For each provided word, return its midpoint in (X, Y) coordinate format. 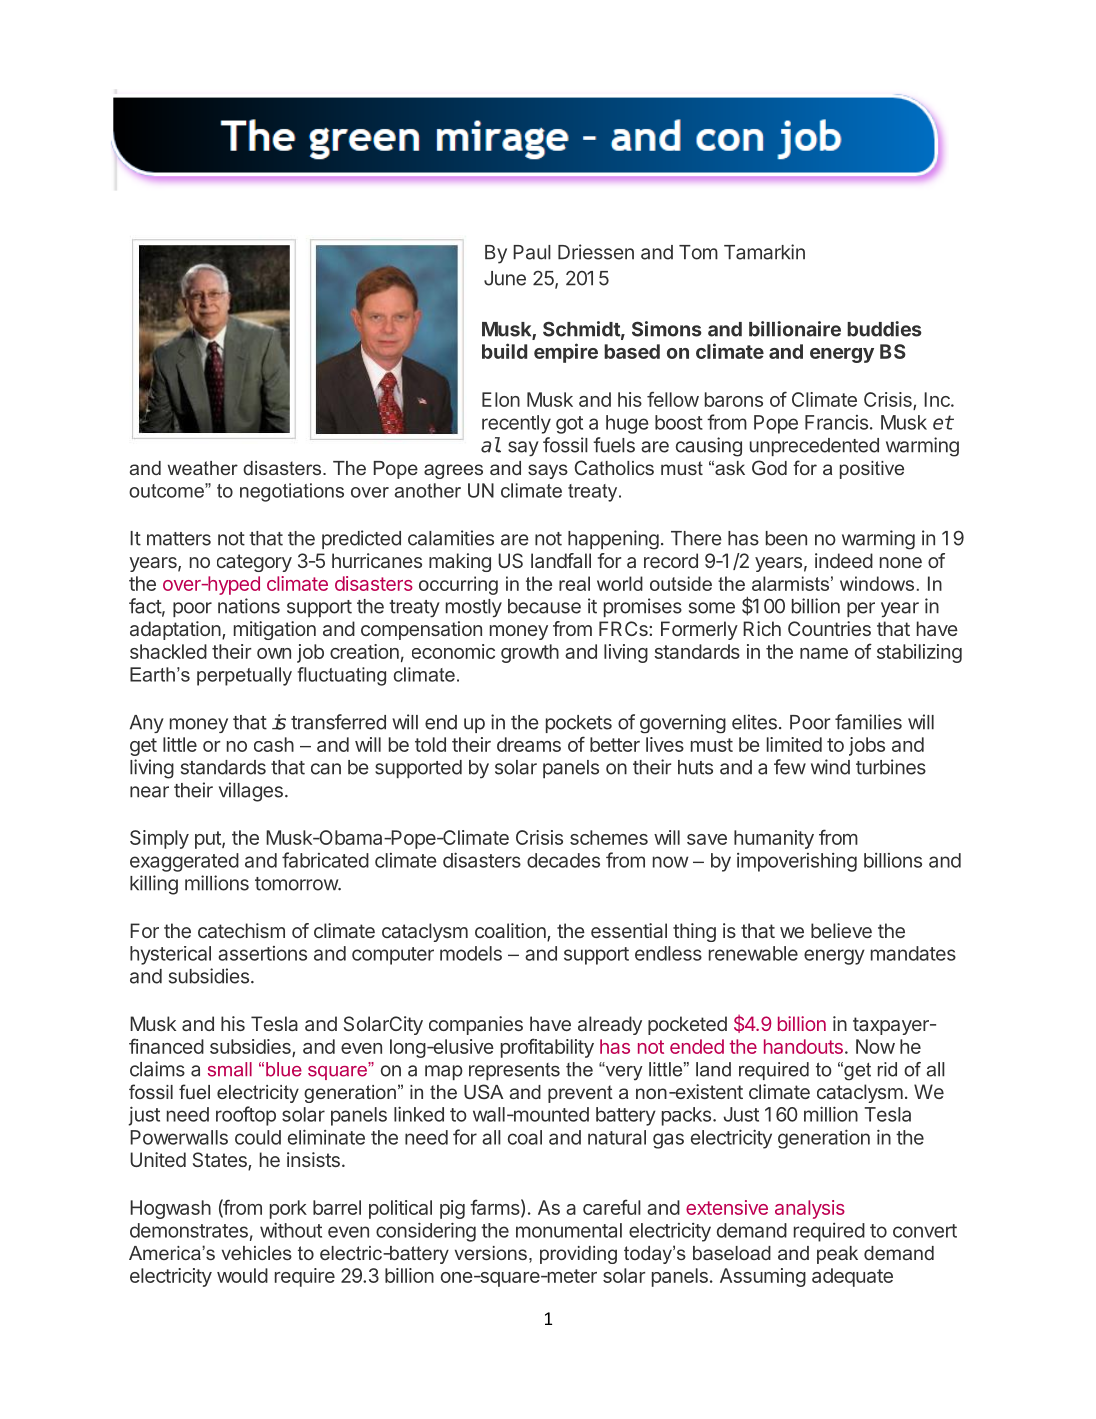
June (505, 278)
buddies (884, 329)
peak (837, 1255)
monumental (569, 1230)
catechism (241, 930)
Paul (532, 252)
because (544, 606)
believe (841, 930)
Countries (829, 628)
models (471, 953)
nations (249, 606)
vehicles (257, 1253)
